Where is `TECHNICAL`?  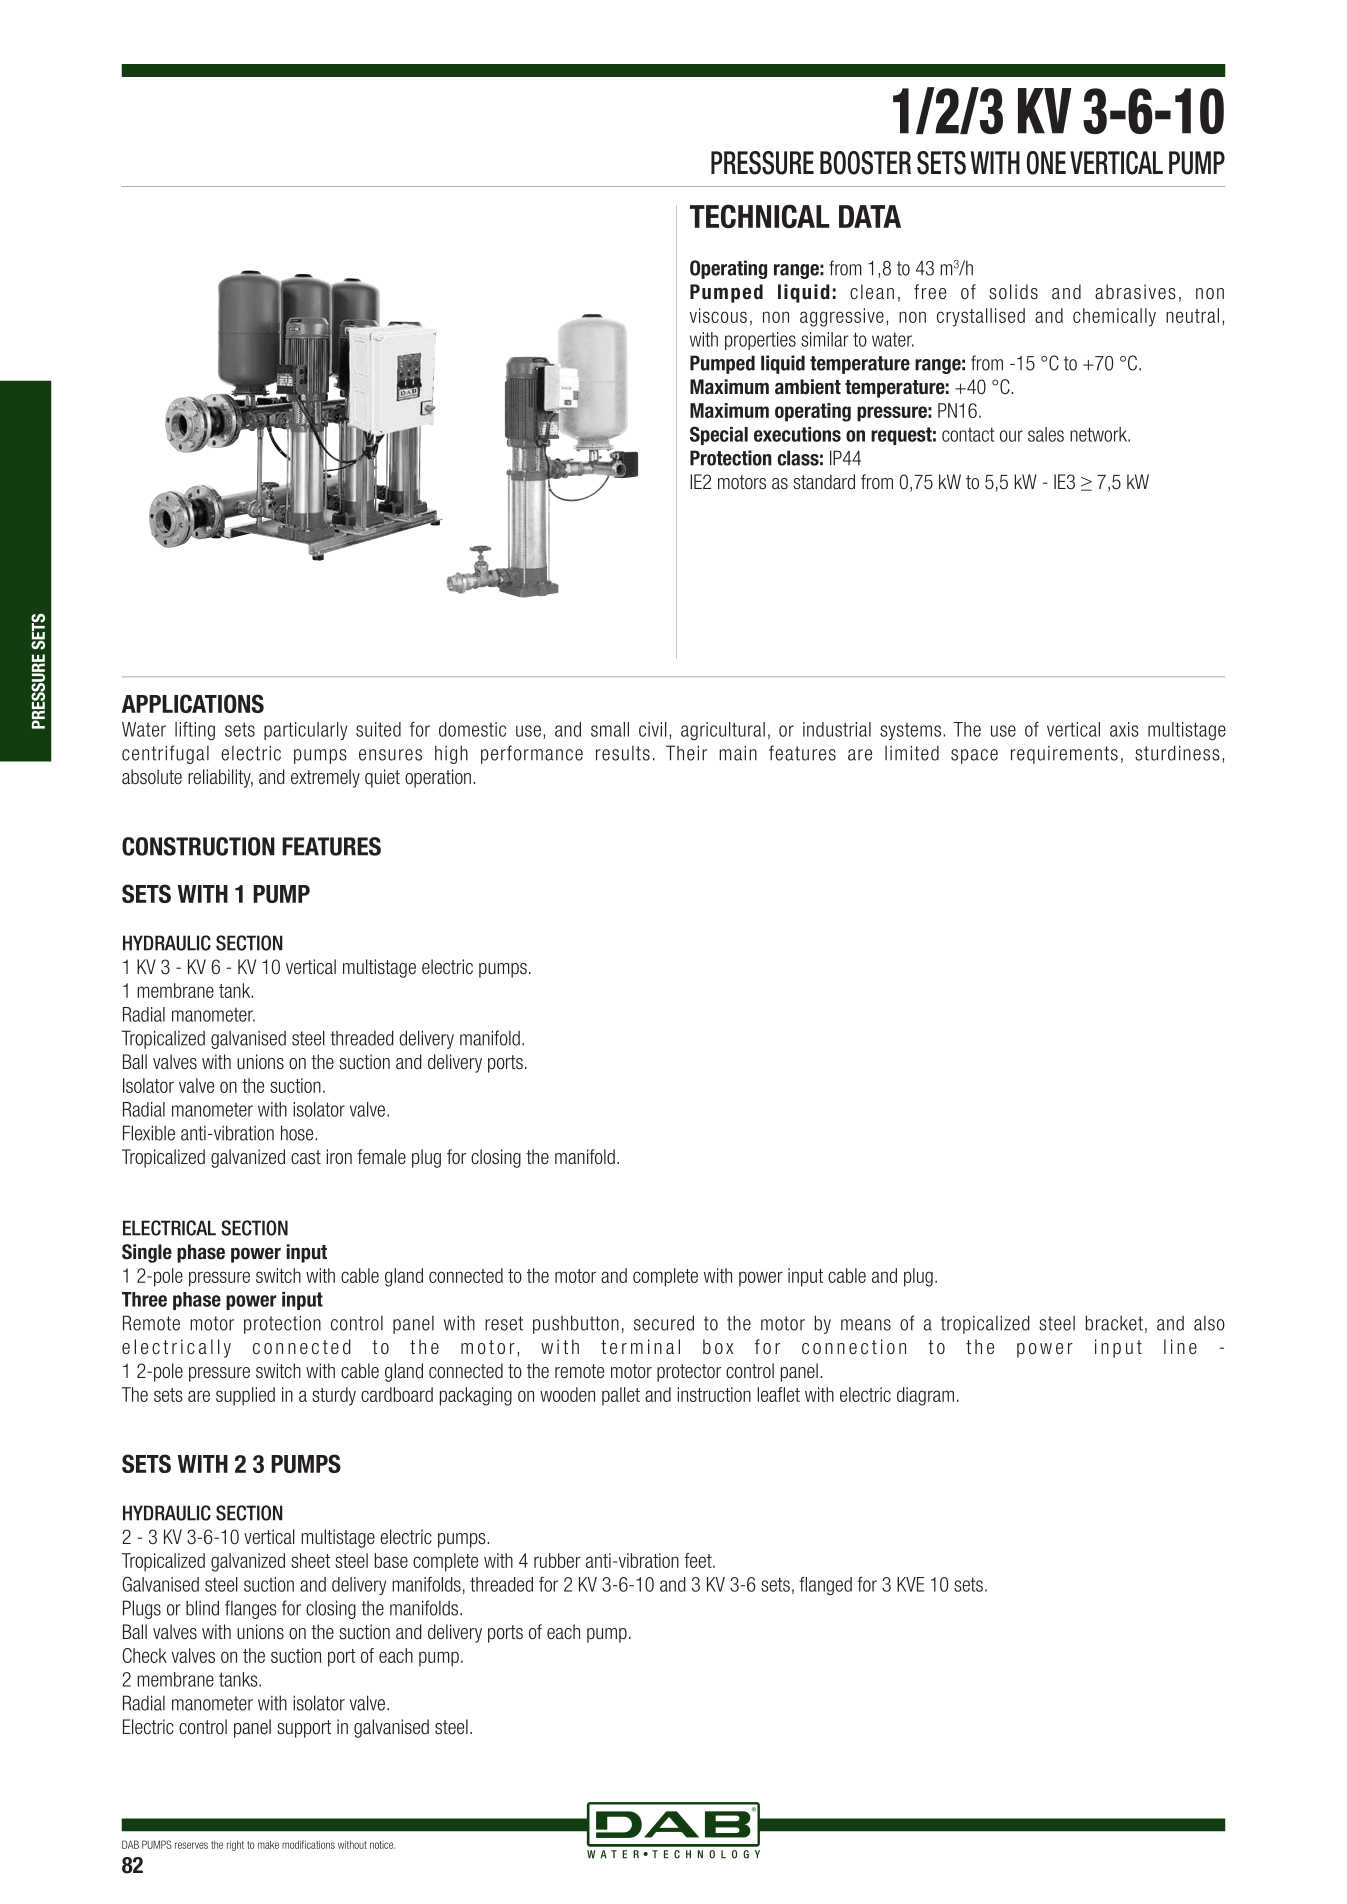
TECHNICAL is located at coordinates (760, 216).
